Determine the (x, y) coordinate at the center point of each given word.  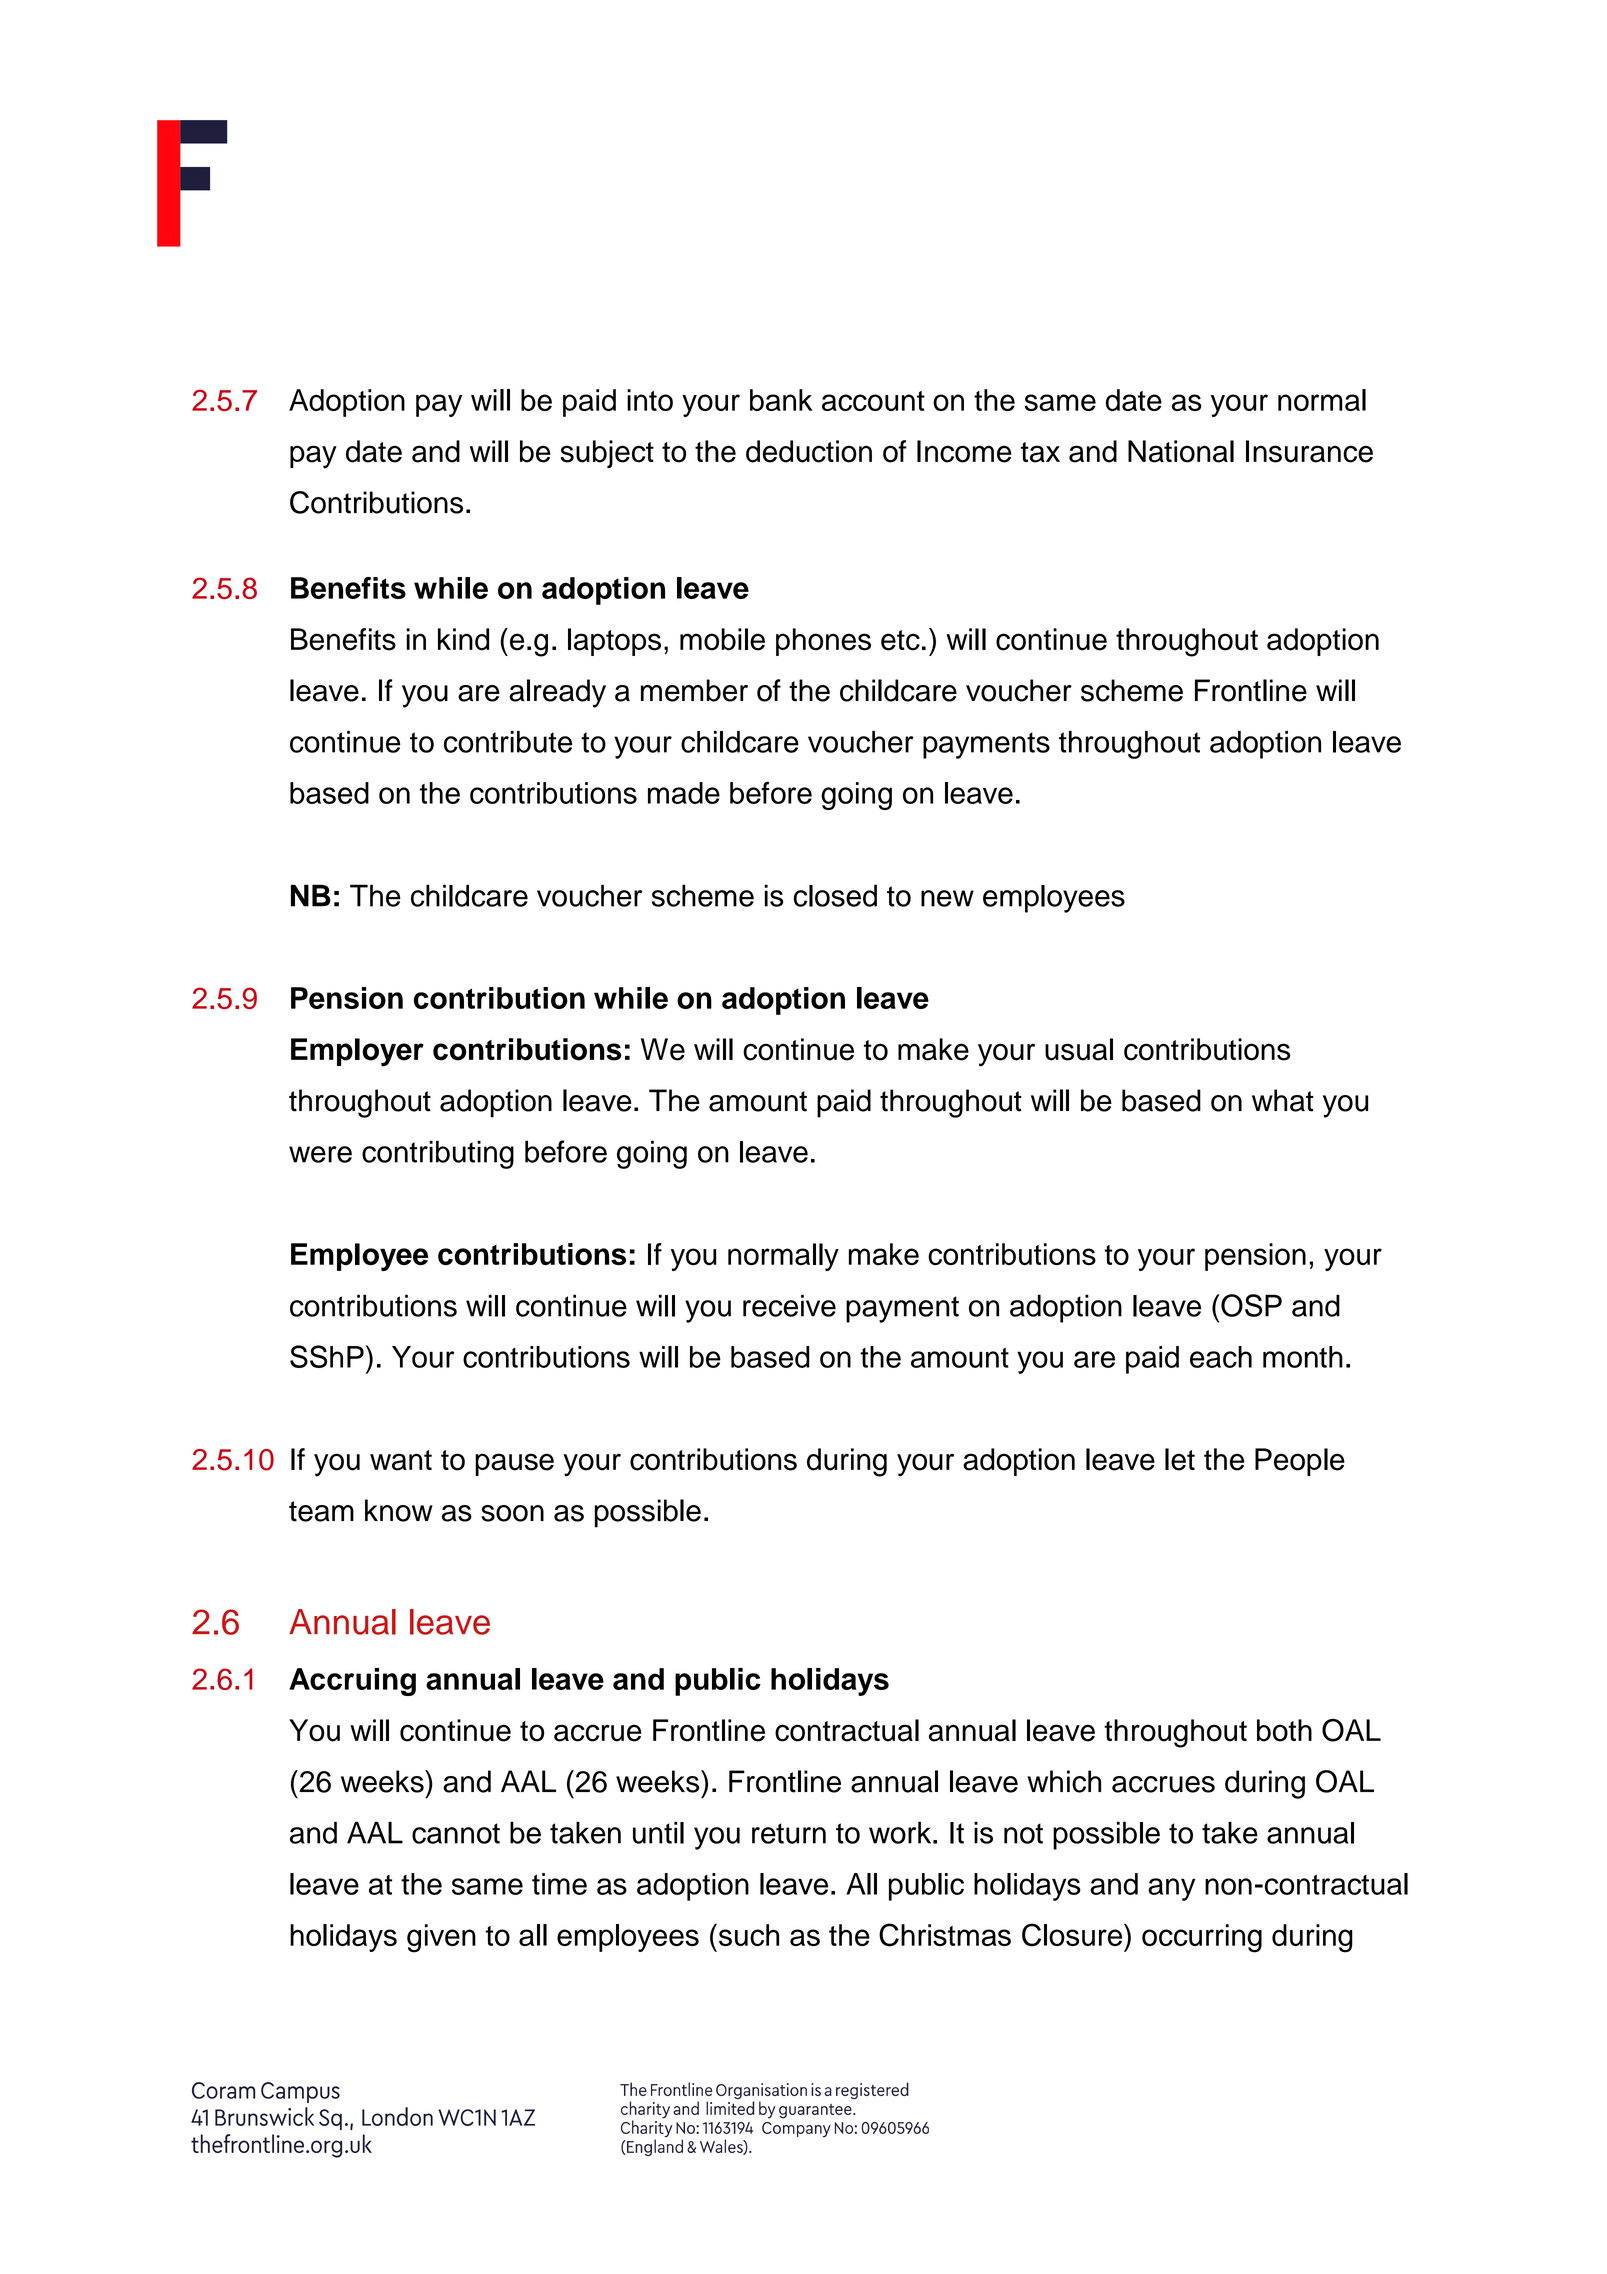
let (1180, 1459)
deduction (809, 451)
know (399, 1510)
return (789, 1833)
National (1181, 451)
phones (823, 642)
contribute (508, 742)
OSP (1251, 1305)
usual (1079, 1049)
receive (789, 1305)
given (441, 1938)
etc (900, 640)
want (401, 1460)
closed (835, 895)
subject (607, 454)
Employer (357, 1052)
